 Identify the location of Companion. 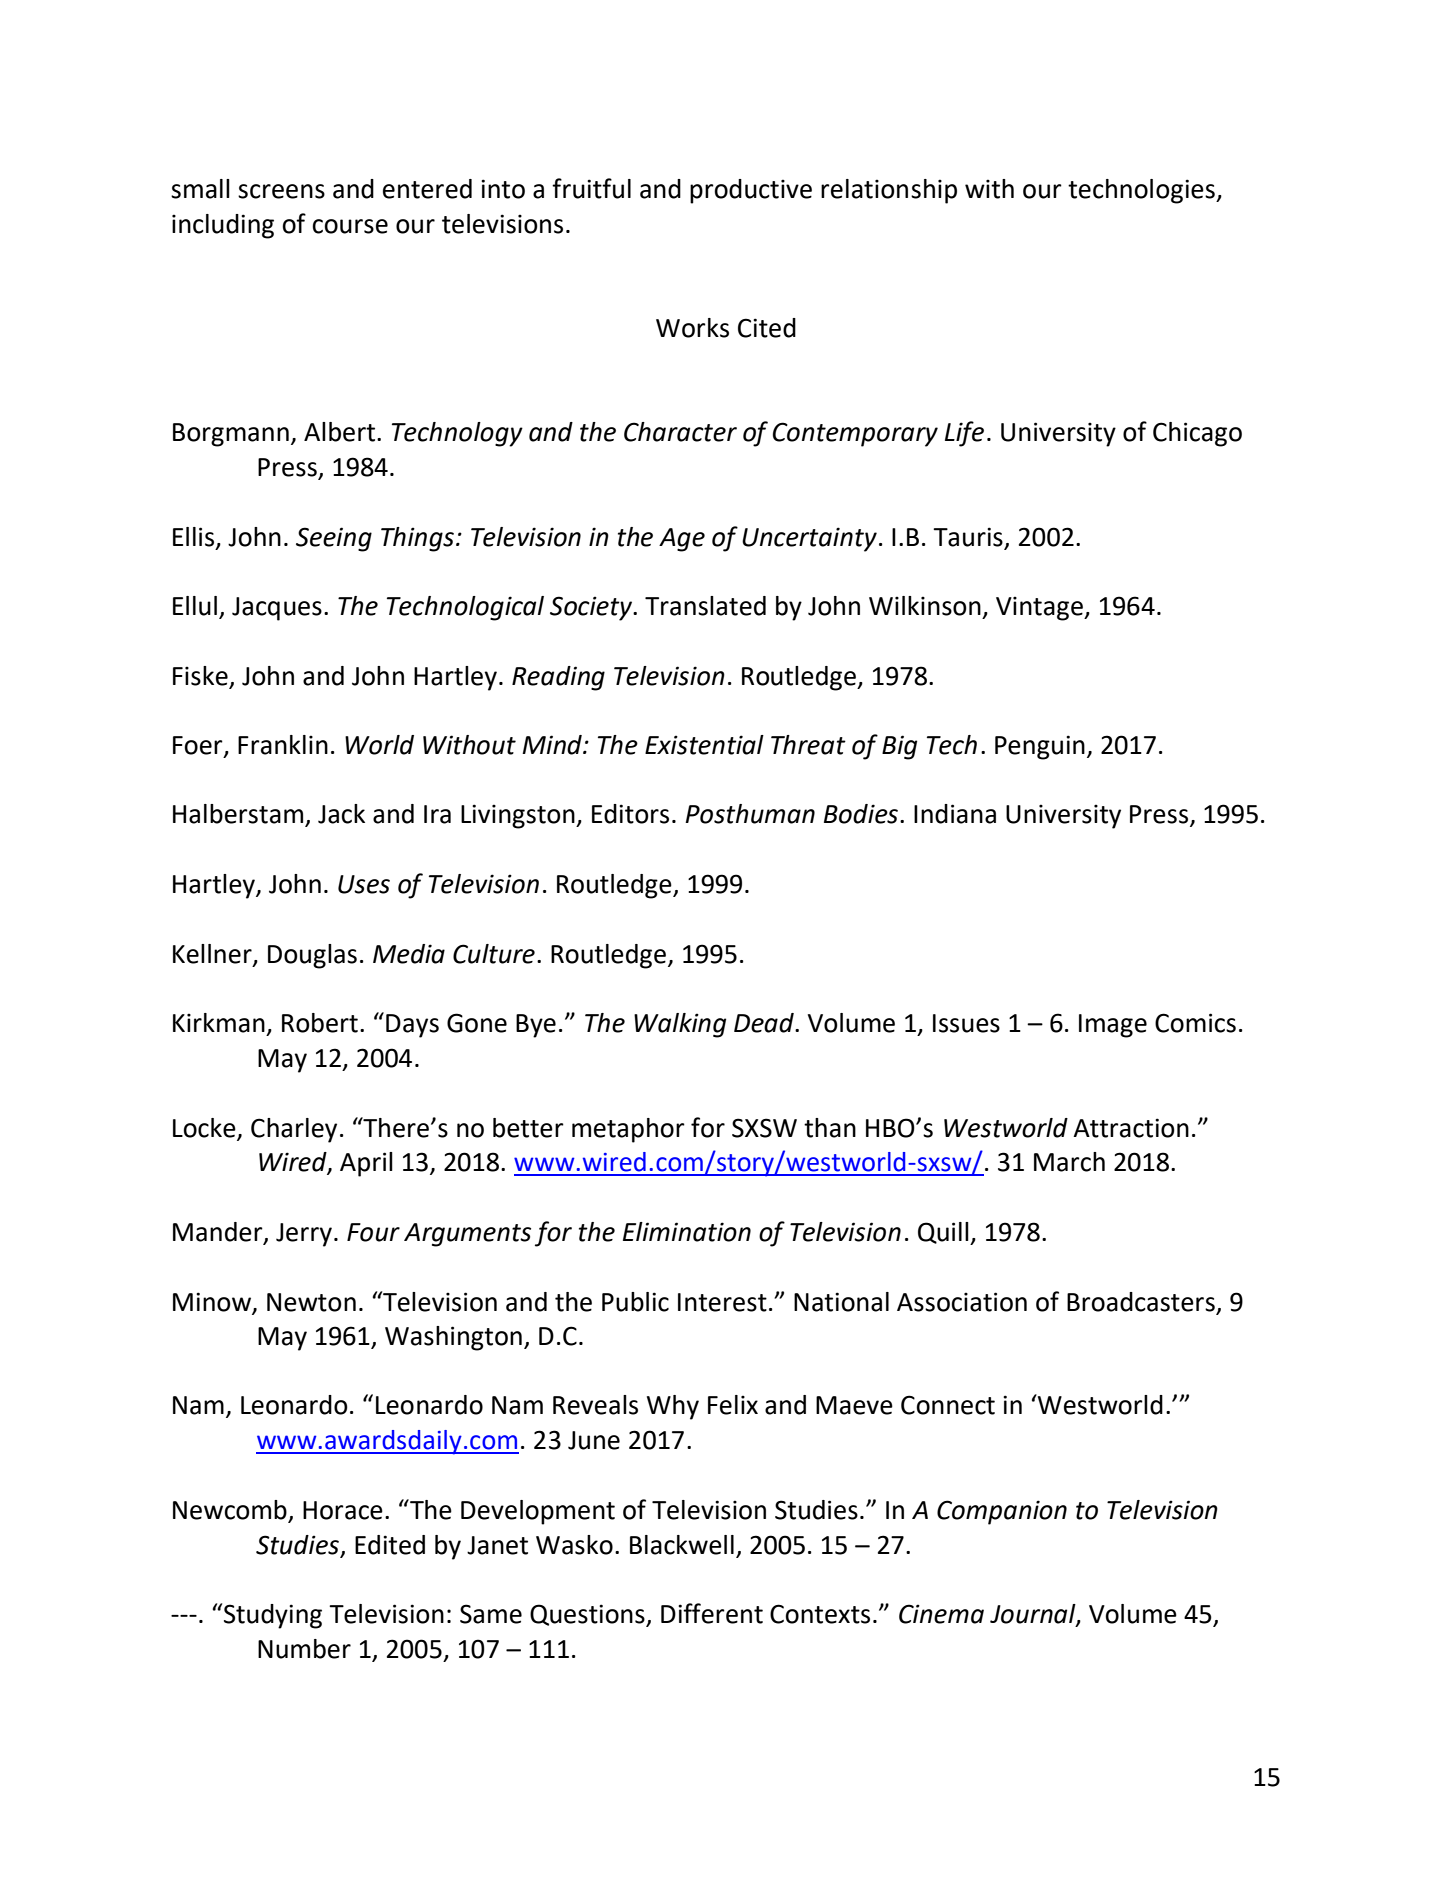
(1002, 1512).
